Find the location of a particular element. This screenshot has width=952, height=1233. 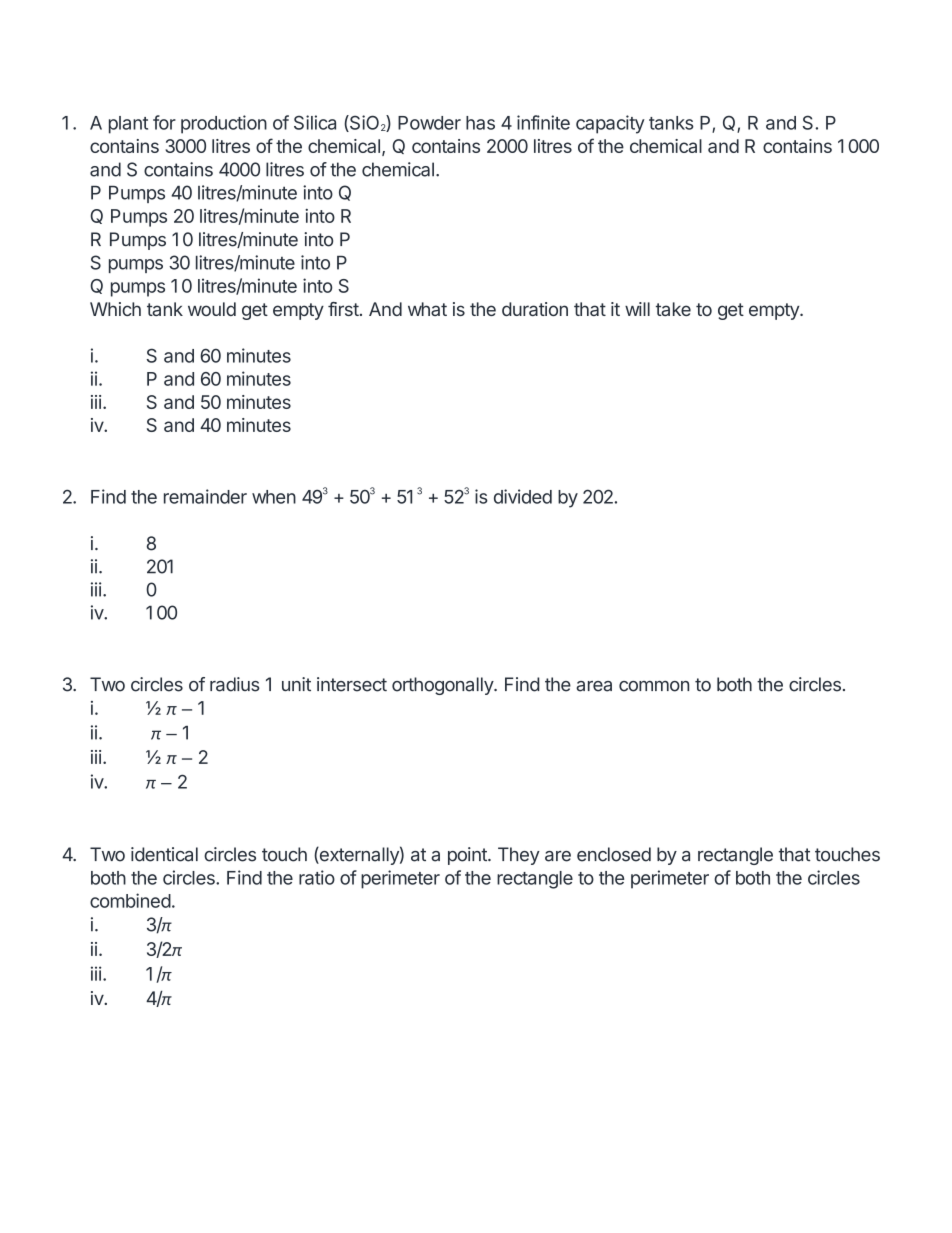

intersect is located at coordinates (352, 684).
